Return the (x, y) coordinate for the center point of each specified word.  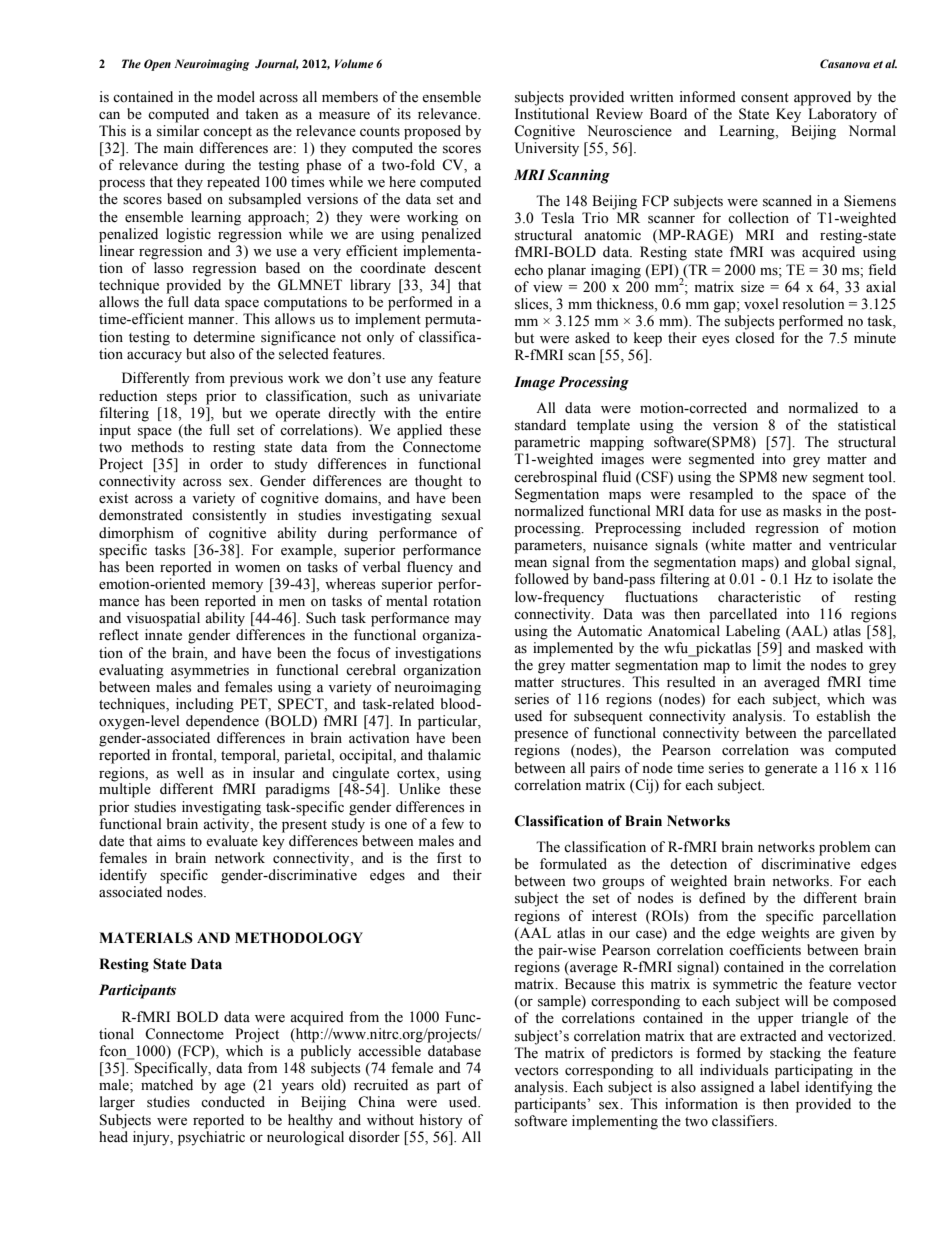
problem (844, 848)
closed (755, 338)
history (441, 1121)
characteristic (759, 597)
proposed (432, 132)
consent (765, 98)
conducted (233, 1102)
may (468, 621)
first (449, 858)
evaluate (232, 841)
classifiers (744, 1121)
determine (224, 337)
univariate (450, 396)
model (236, 97)
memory (237, 587)
